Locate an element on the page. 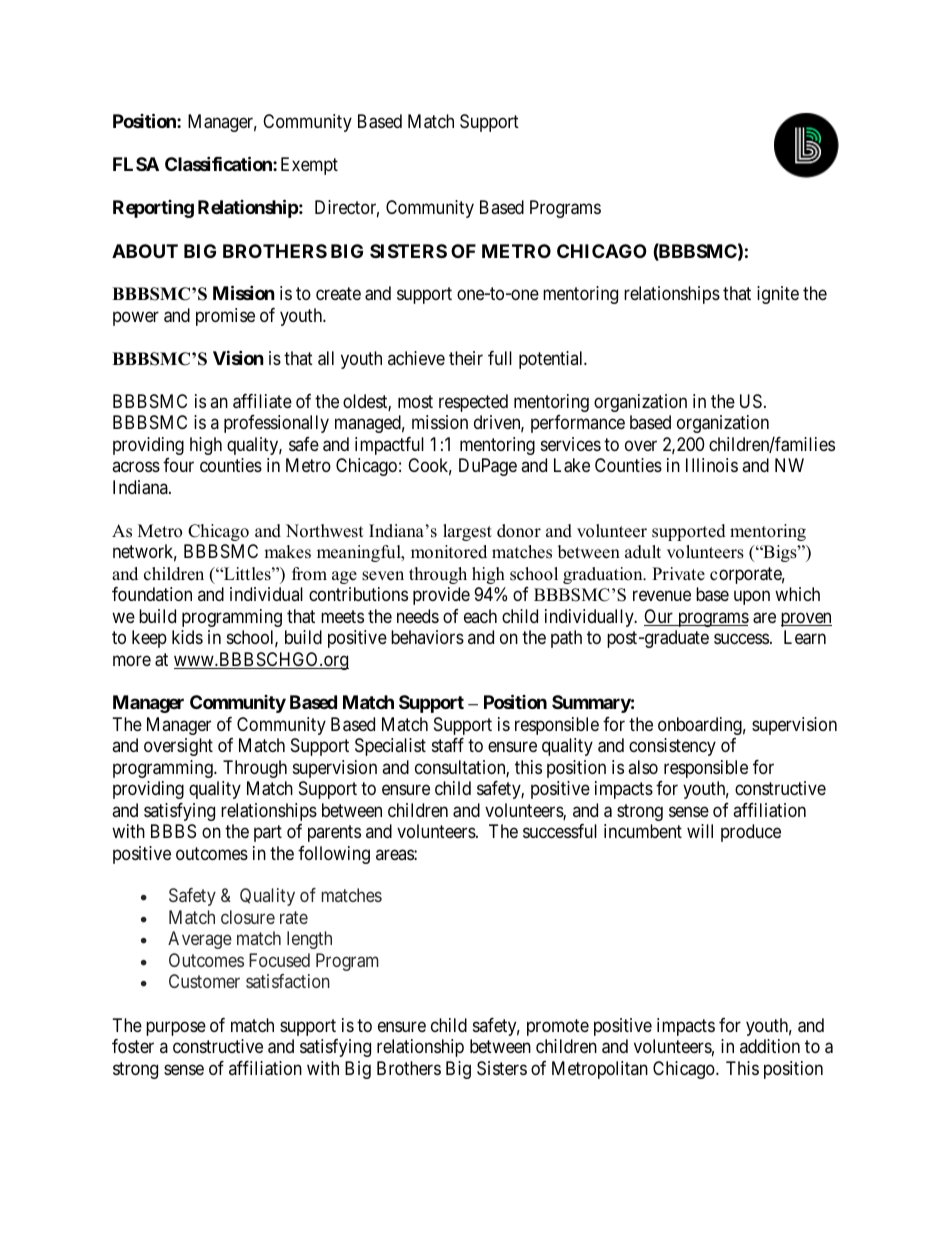  largest is located at coordinates (467, 532).
